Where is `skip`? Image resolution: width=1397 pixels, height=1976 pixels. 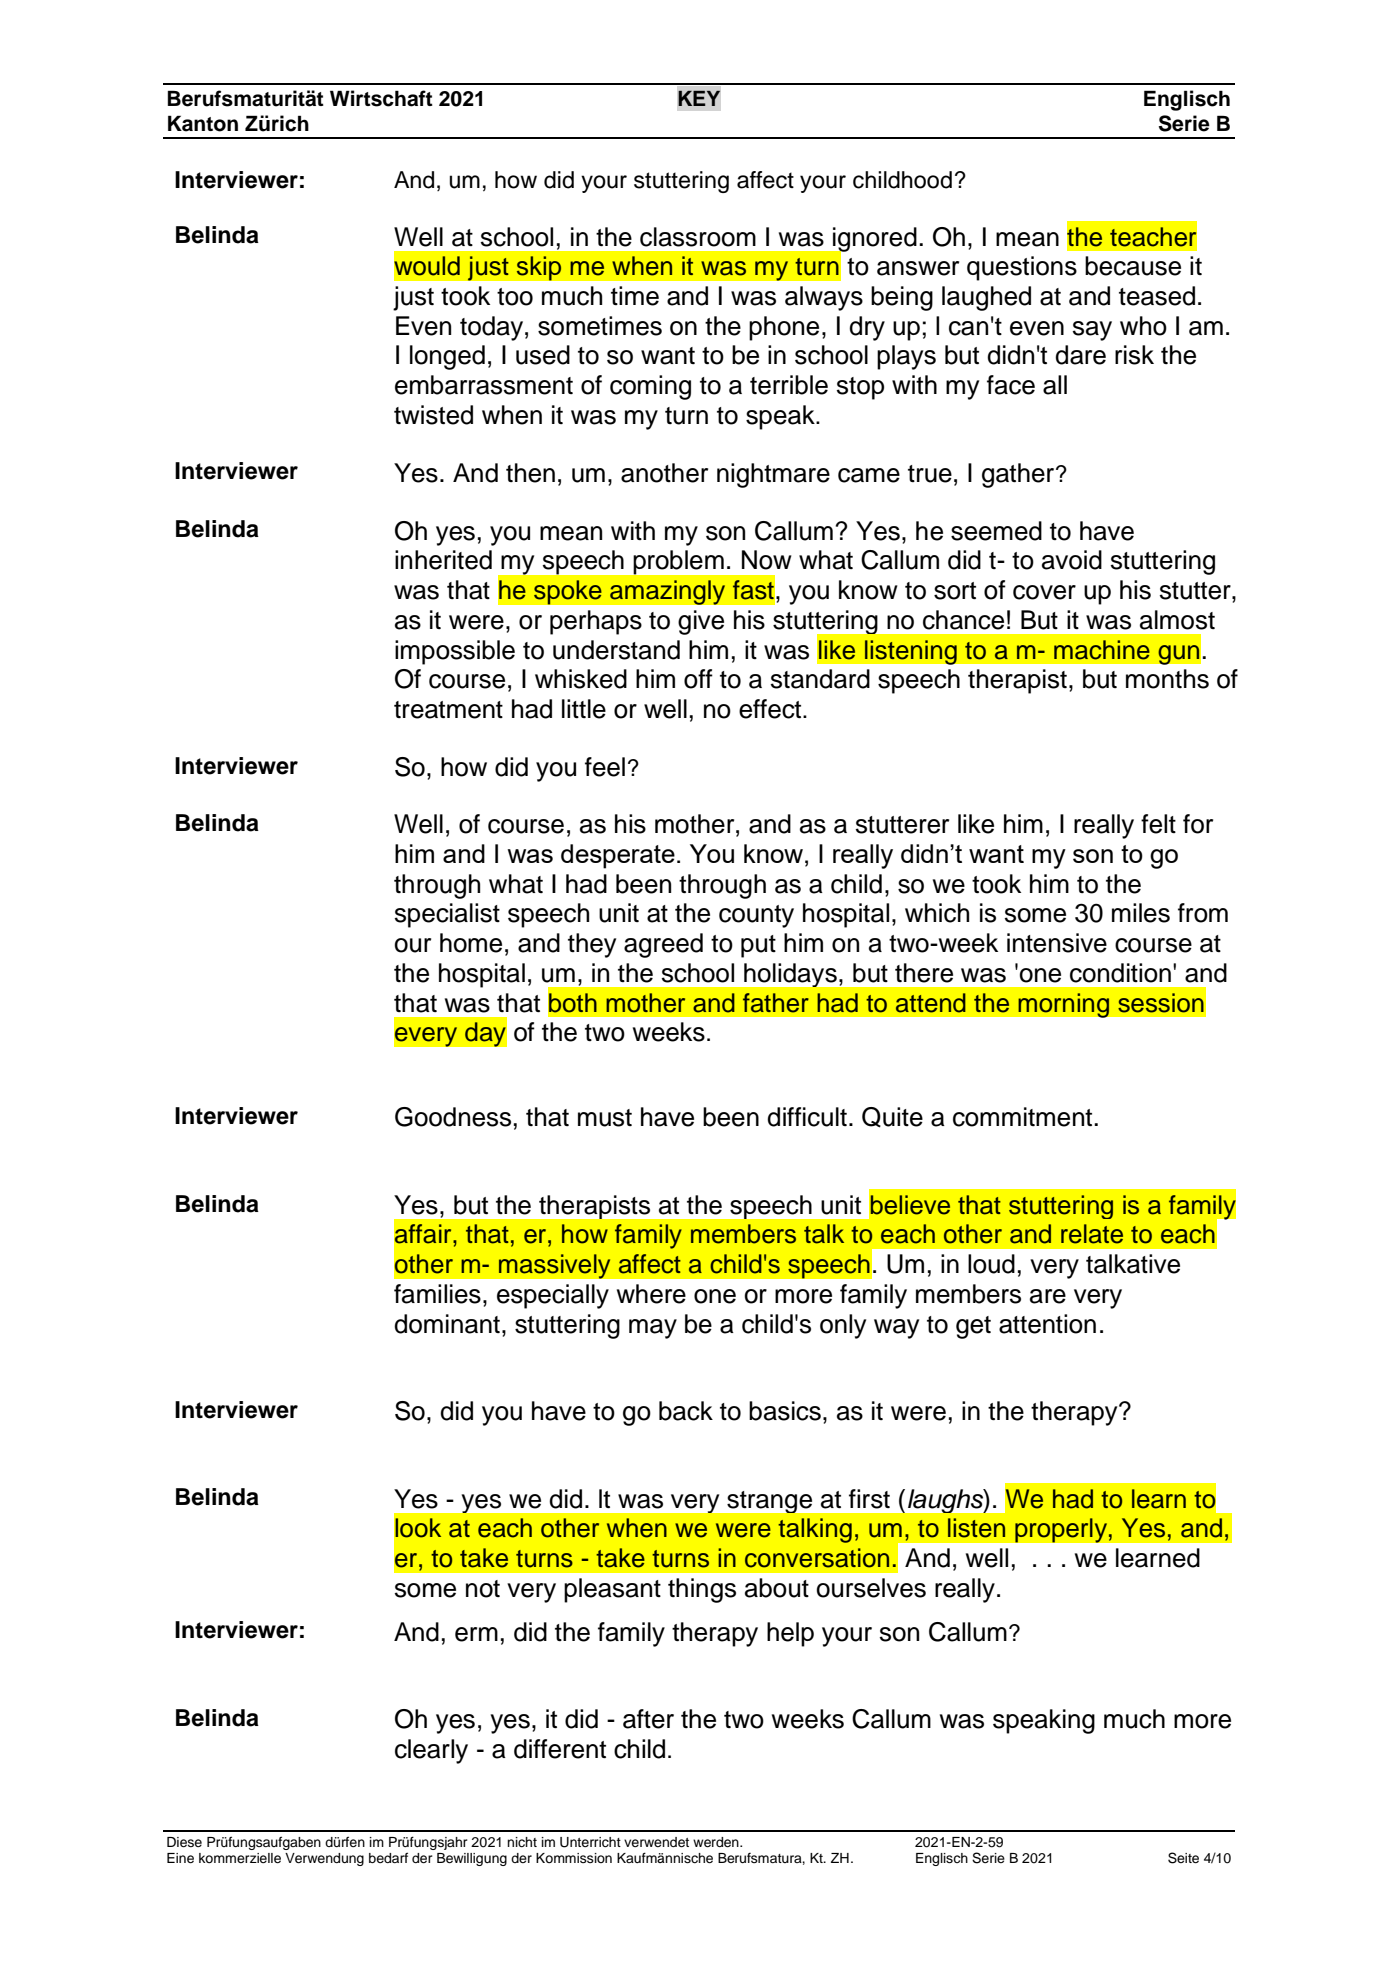 skip is located at coordinates (539, 268).
